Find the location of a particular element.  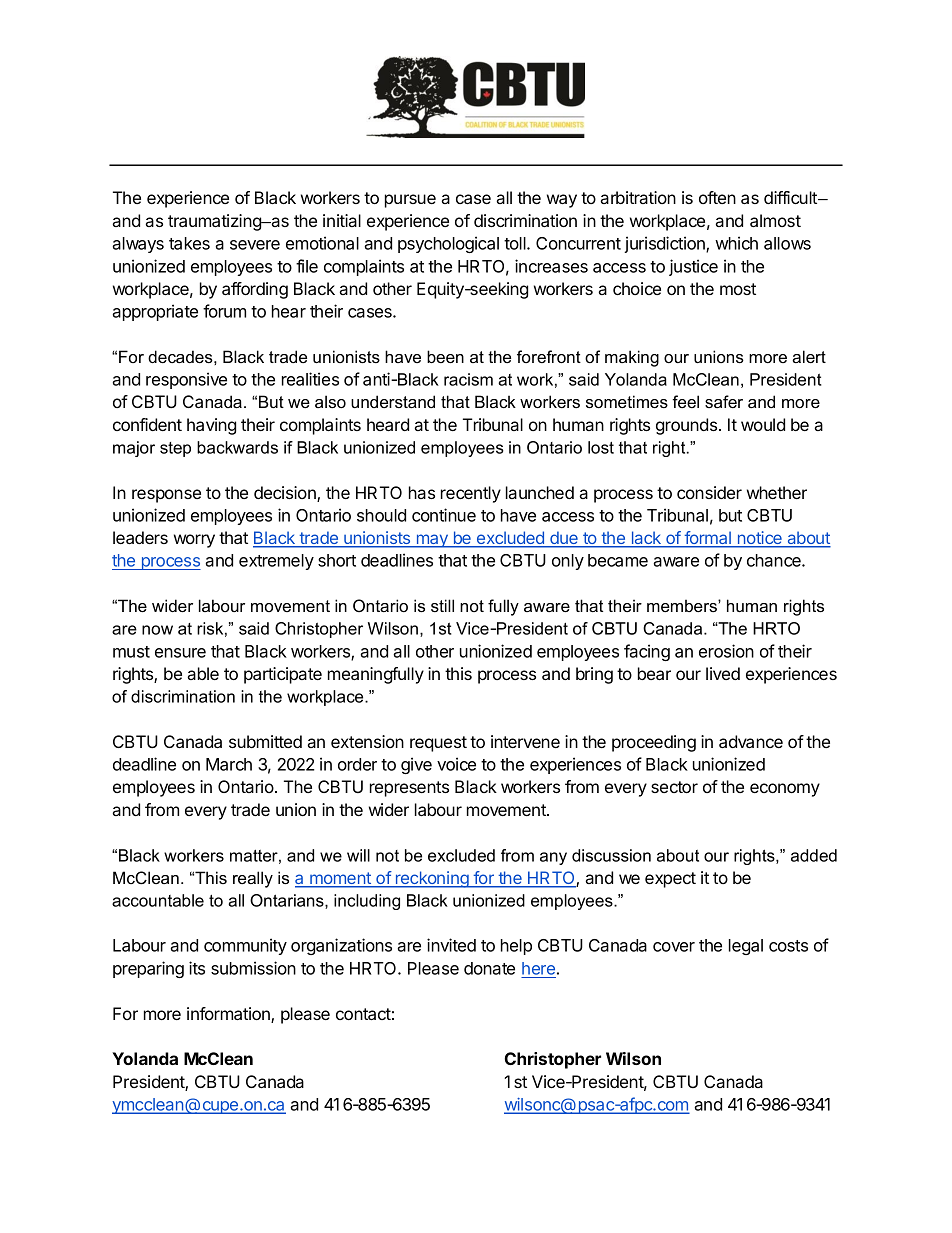

which is located at coordinates (736, 243).
